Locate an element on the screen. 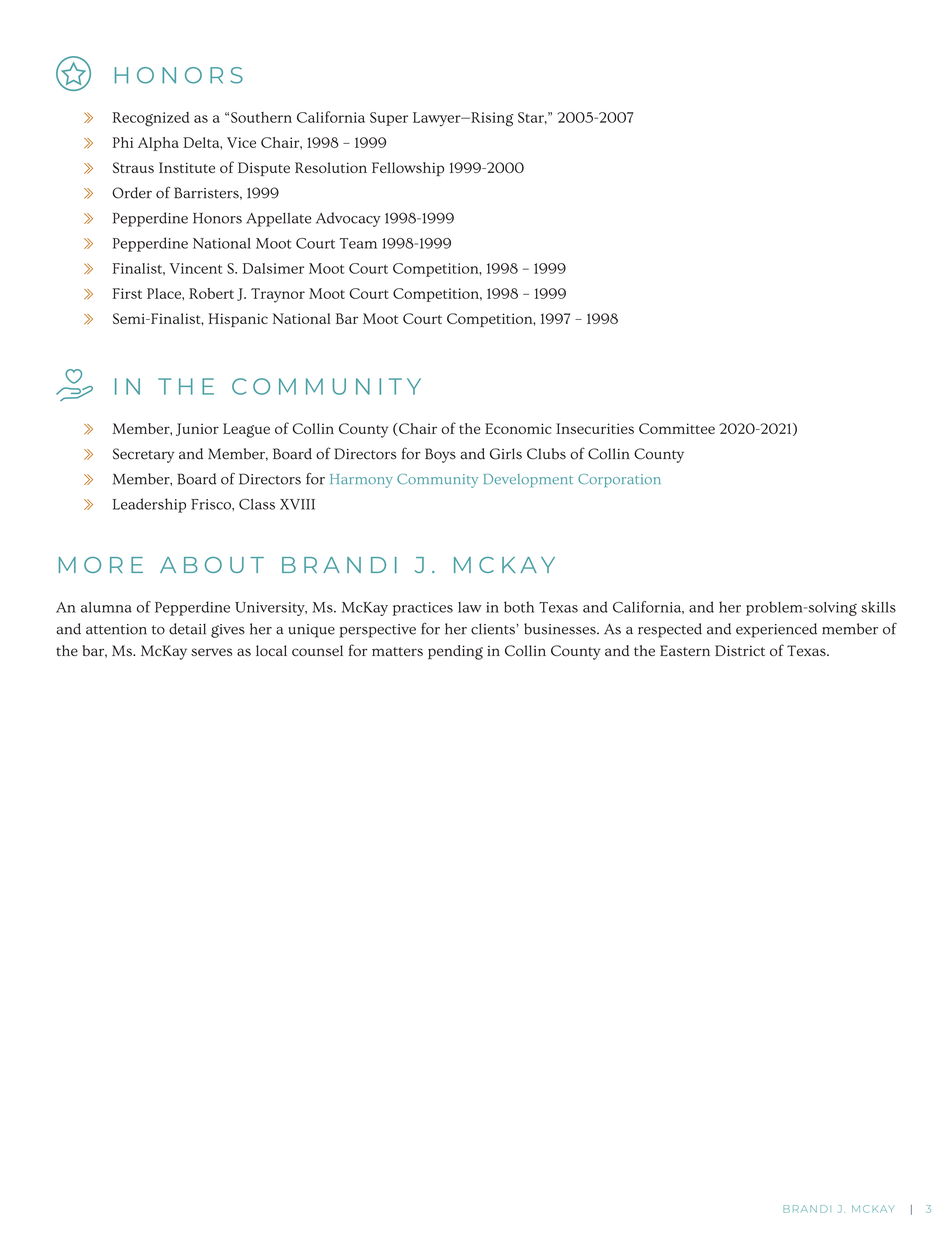 This screenshot has height=1233, width=952. clients is located at coordinates (493, 629).
